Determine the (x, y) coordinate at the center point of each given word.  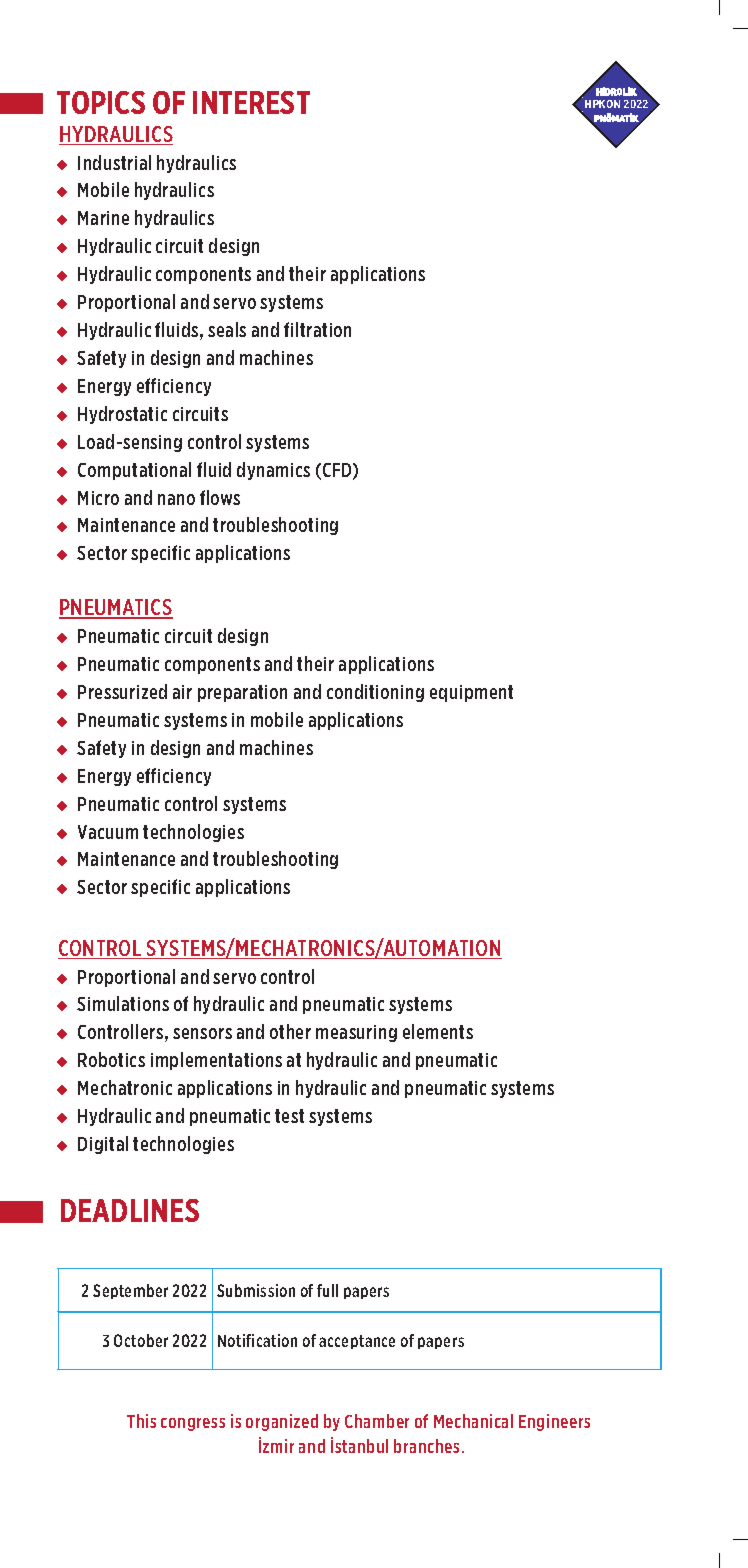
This (141, 1421)
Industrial (114, 162)
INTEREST (251, 102)
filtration (317, 329)
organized (282, 1422)
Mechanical (473, 1421)
